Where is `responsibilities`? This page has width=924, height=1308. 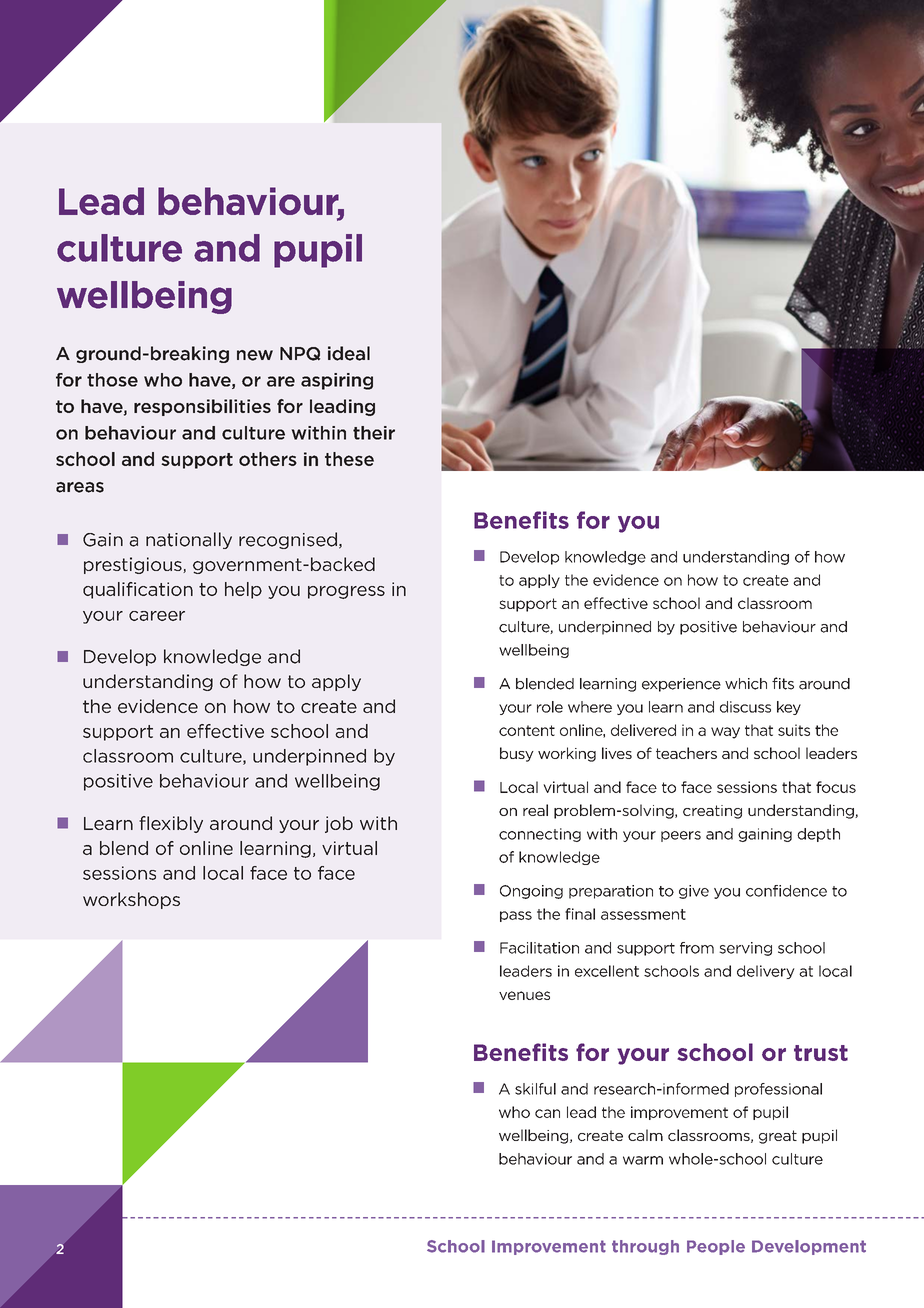 responsibilities is located at coordinates (202, 407).
